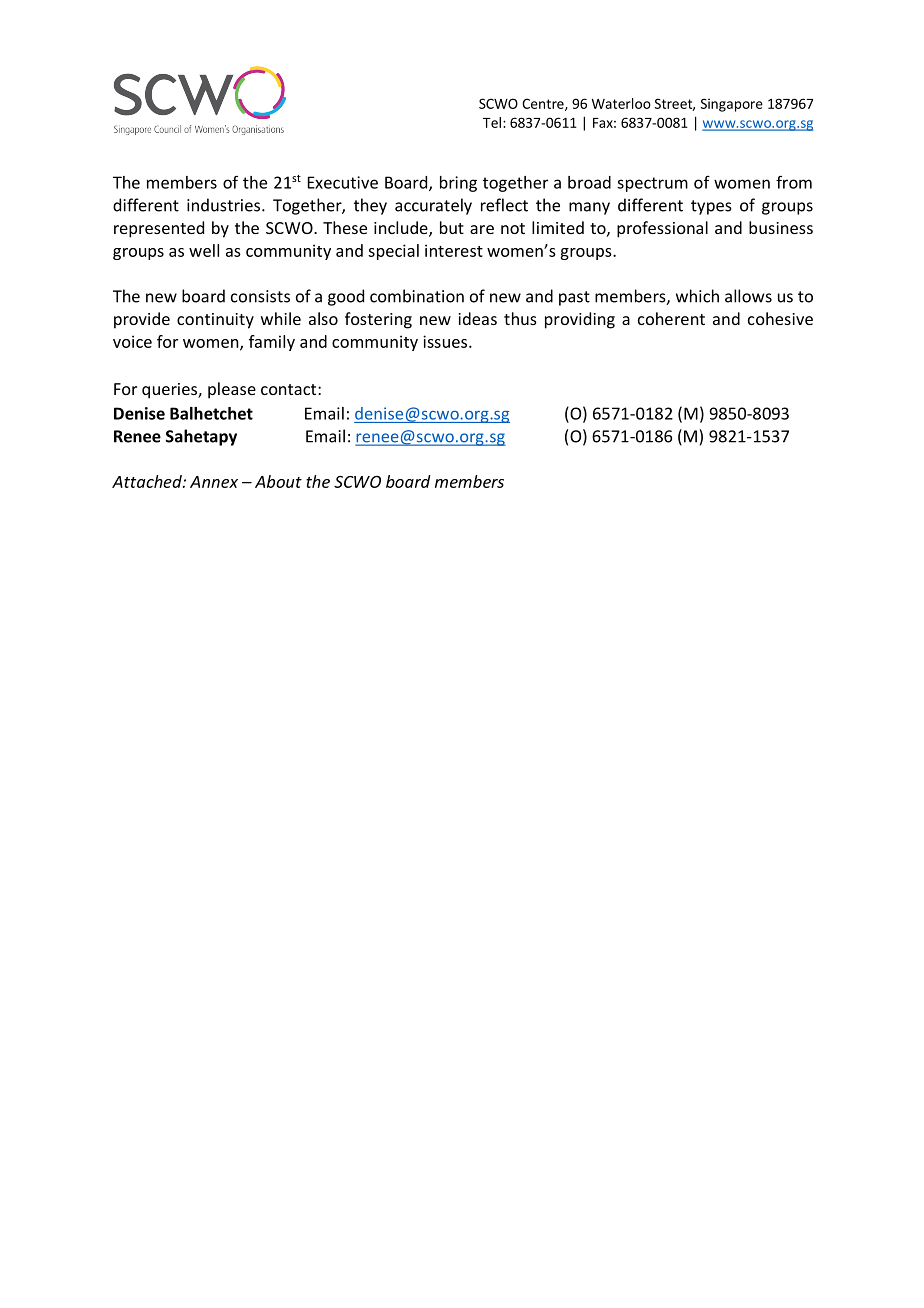 This screenshot has width=924, height=1308. Describe the element at coordinates (417, 296) in the screenshot. I see `combination` at that location.
